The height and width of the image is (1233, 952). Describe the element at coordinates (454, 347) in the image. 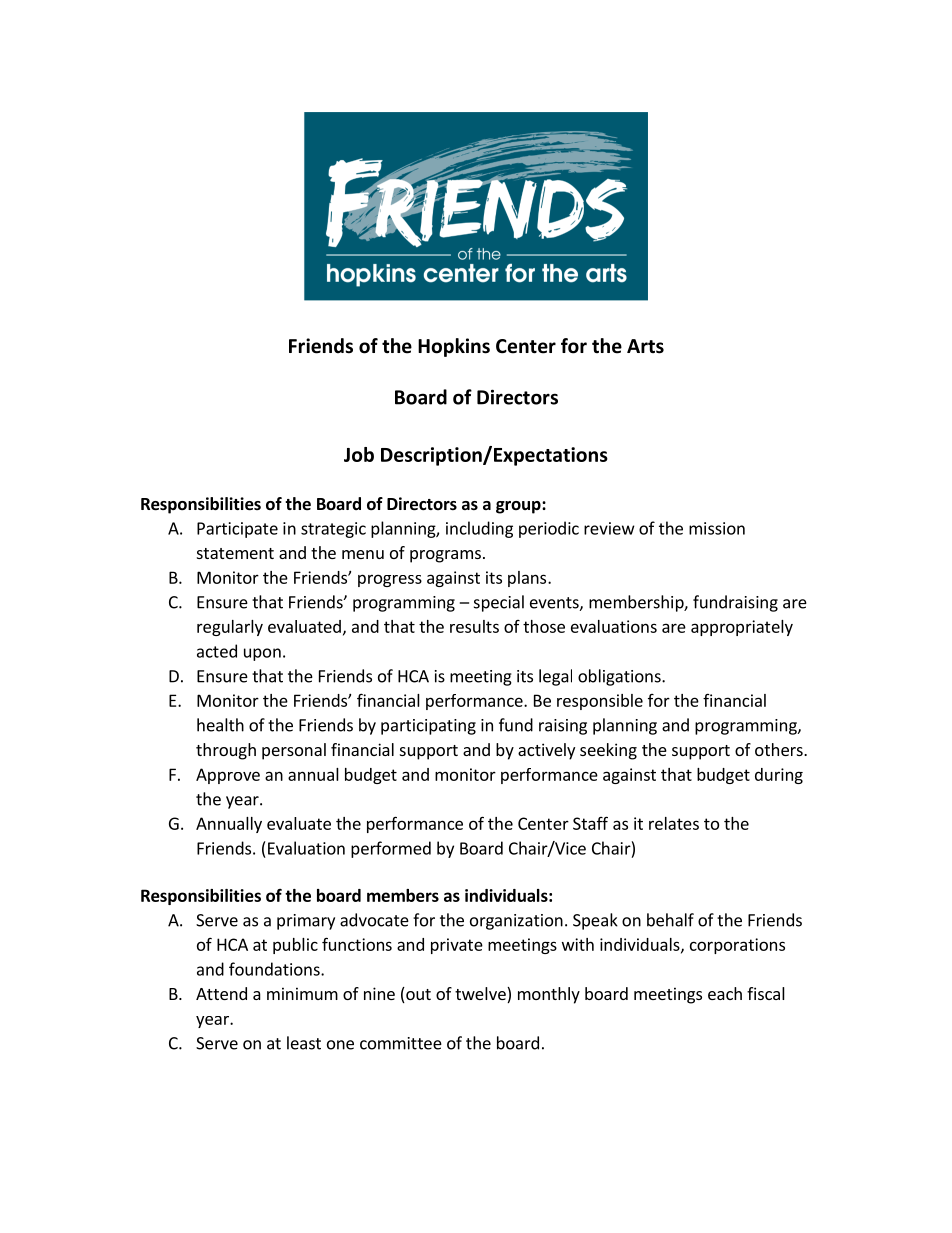

I see `Hopkins` at that location.
